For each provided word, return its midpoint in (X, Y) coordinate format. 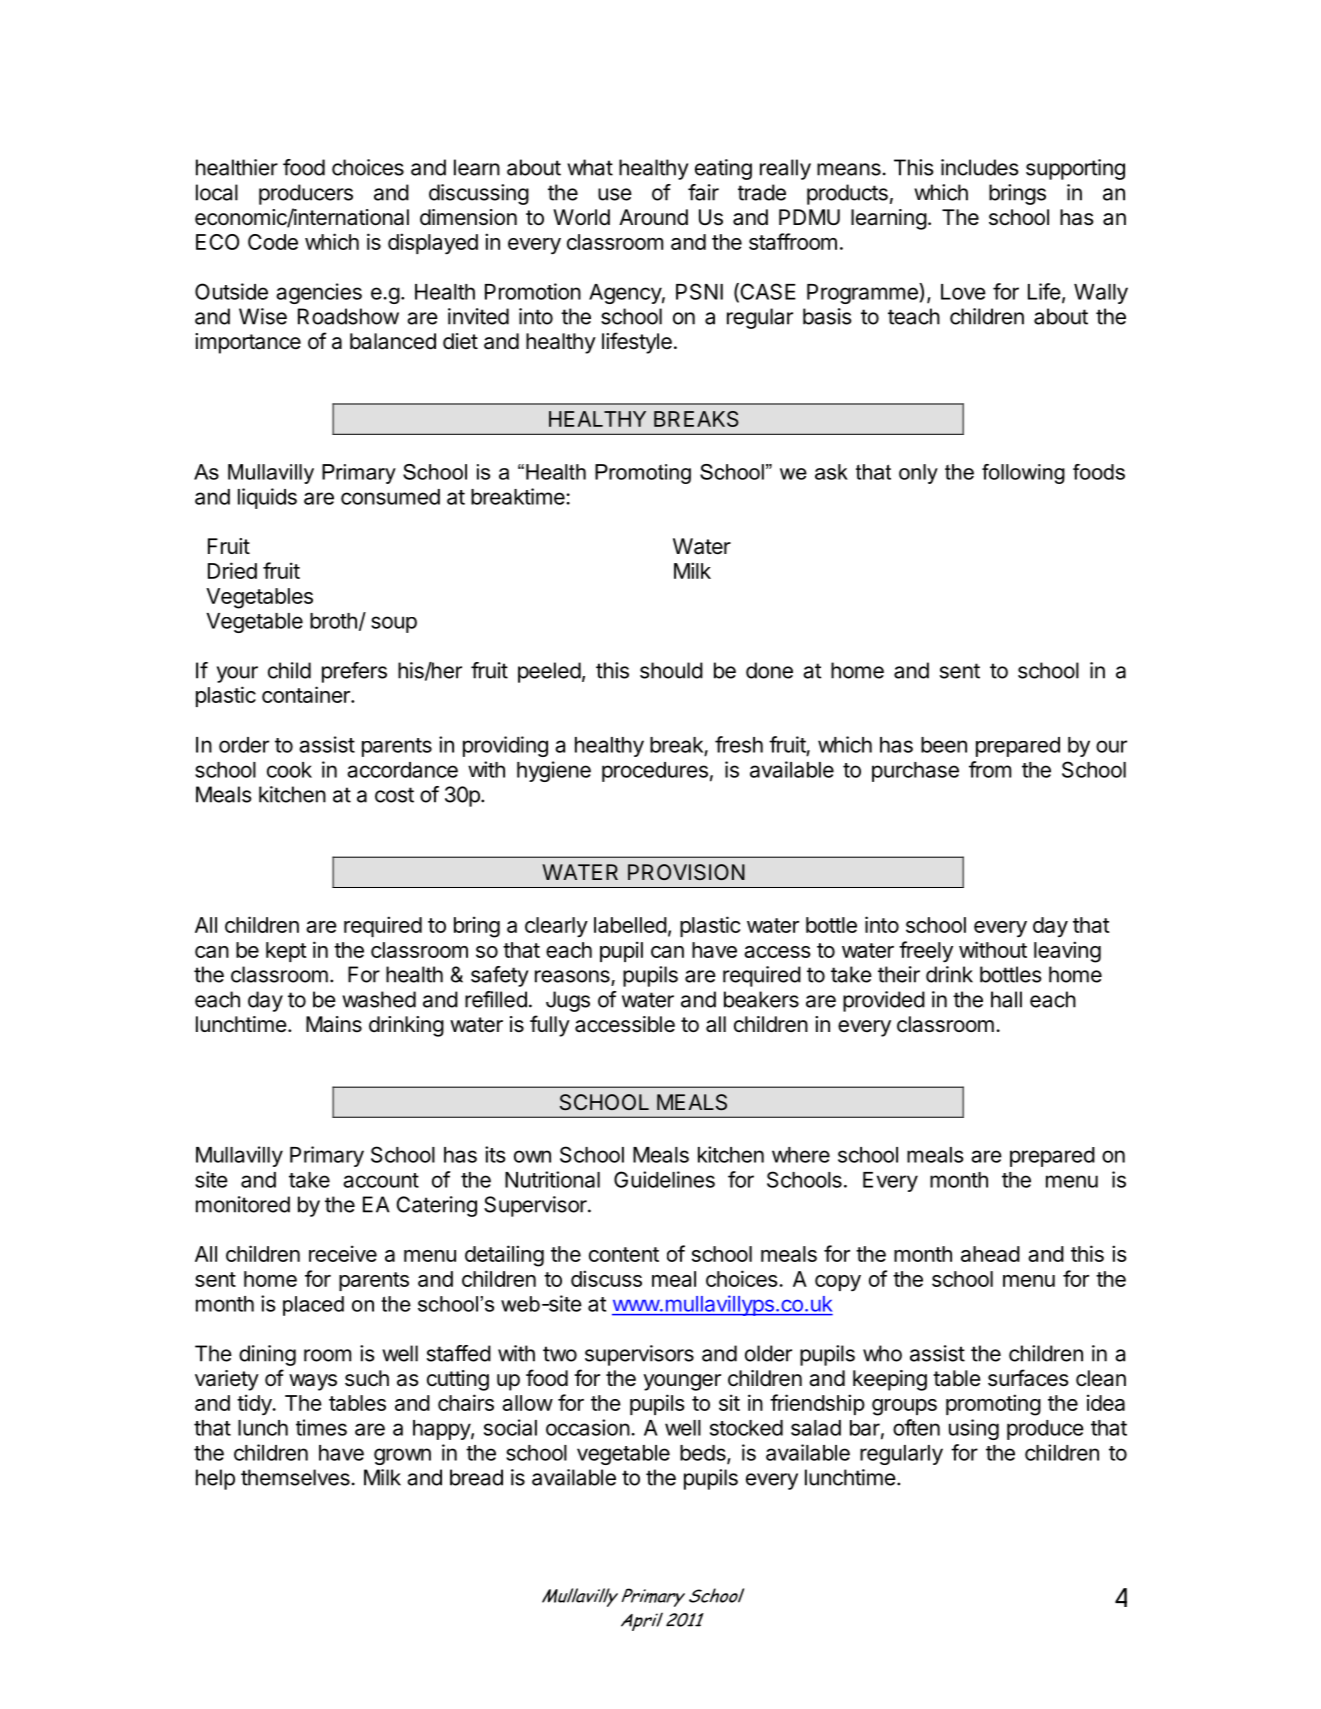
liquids (267, 498)
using (974, 1429)
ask (831, 472)
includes (980, 167)
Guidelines (664, 1179)
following (1023, 474)
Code (273, 242)
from (990, 769)
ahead (990, 1254)
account (381, 1180)
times (321, 1427)
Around (653, 217)
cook (289, 770)
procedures (655, 772)
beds (704, 1454)
